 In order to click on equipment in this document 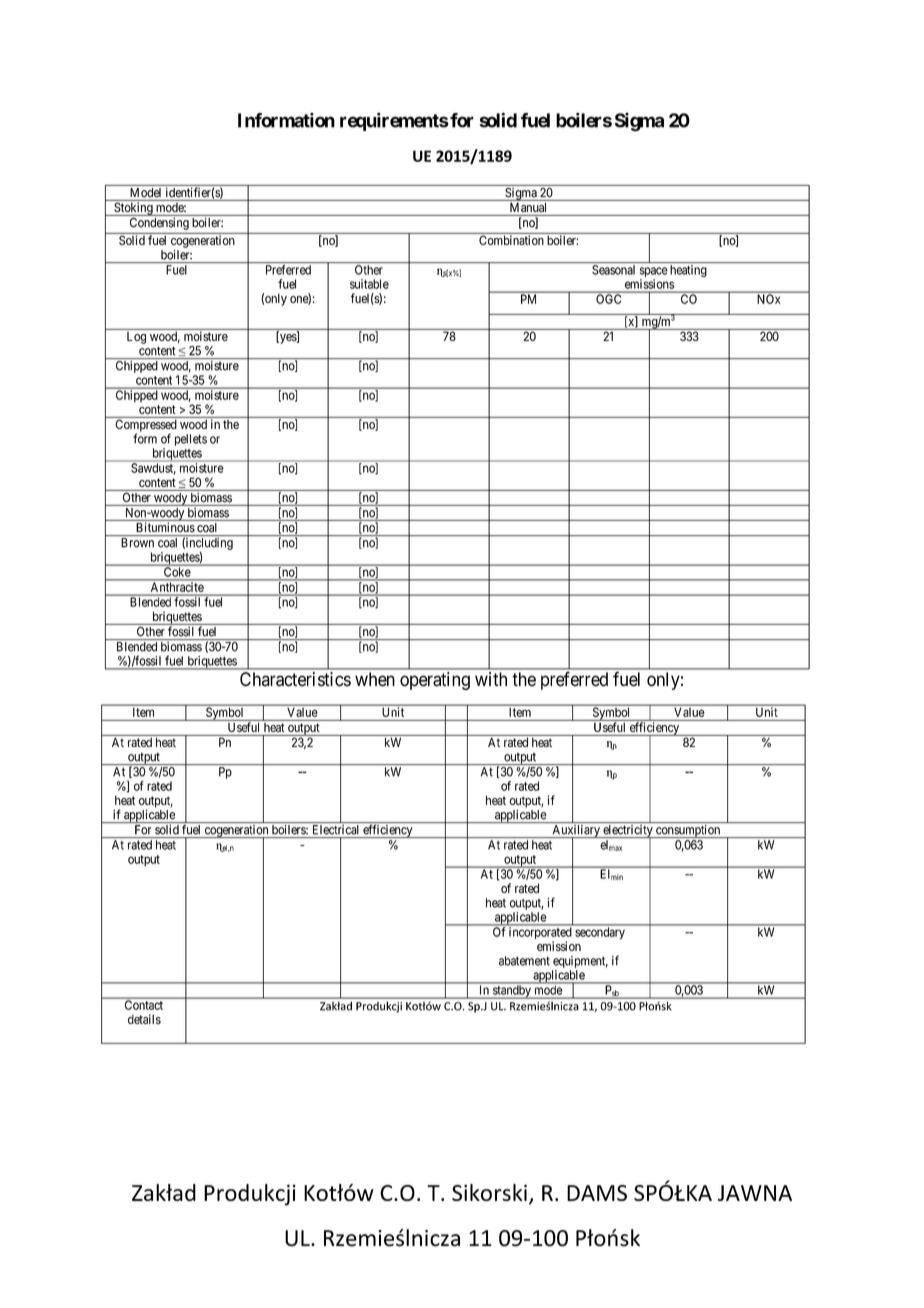, I will do `click(580, 962)`.
